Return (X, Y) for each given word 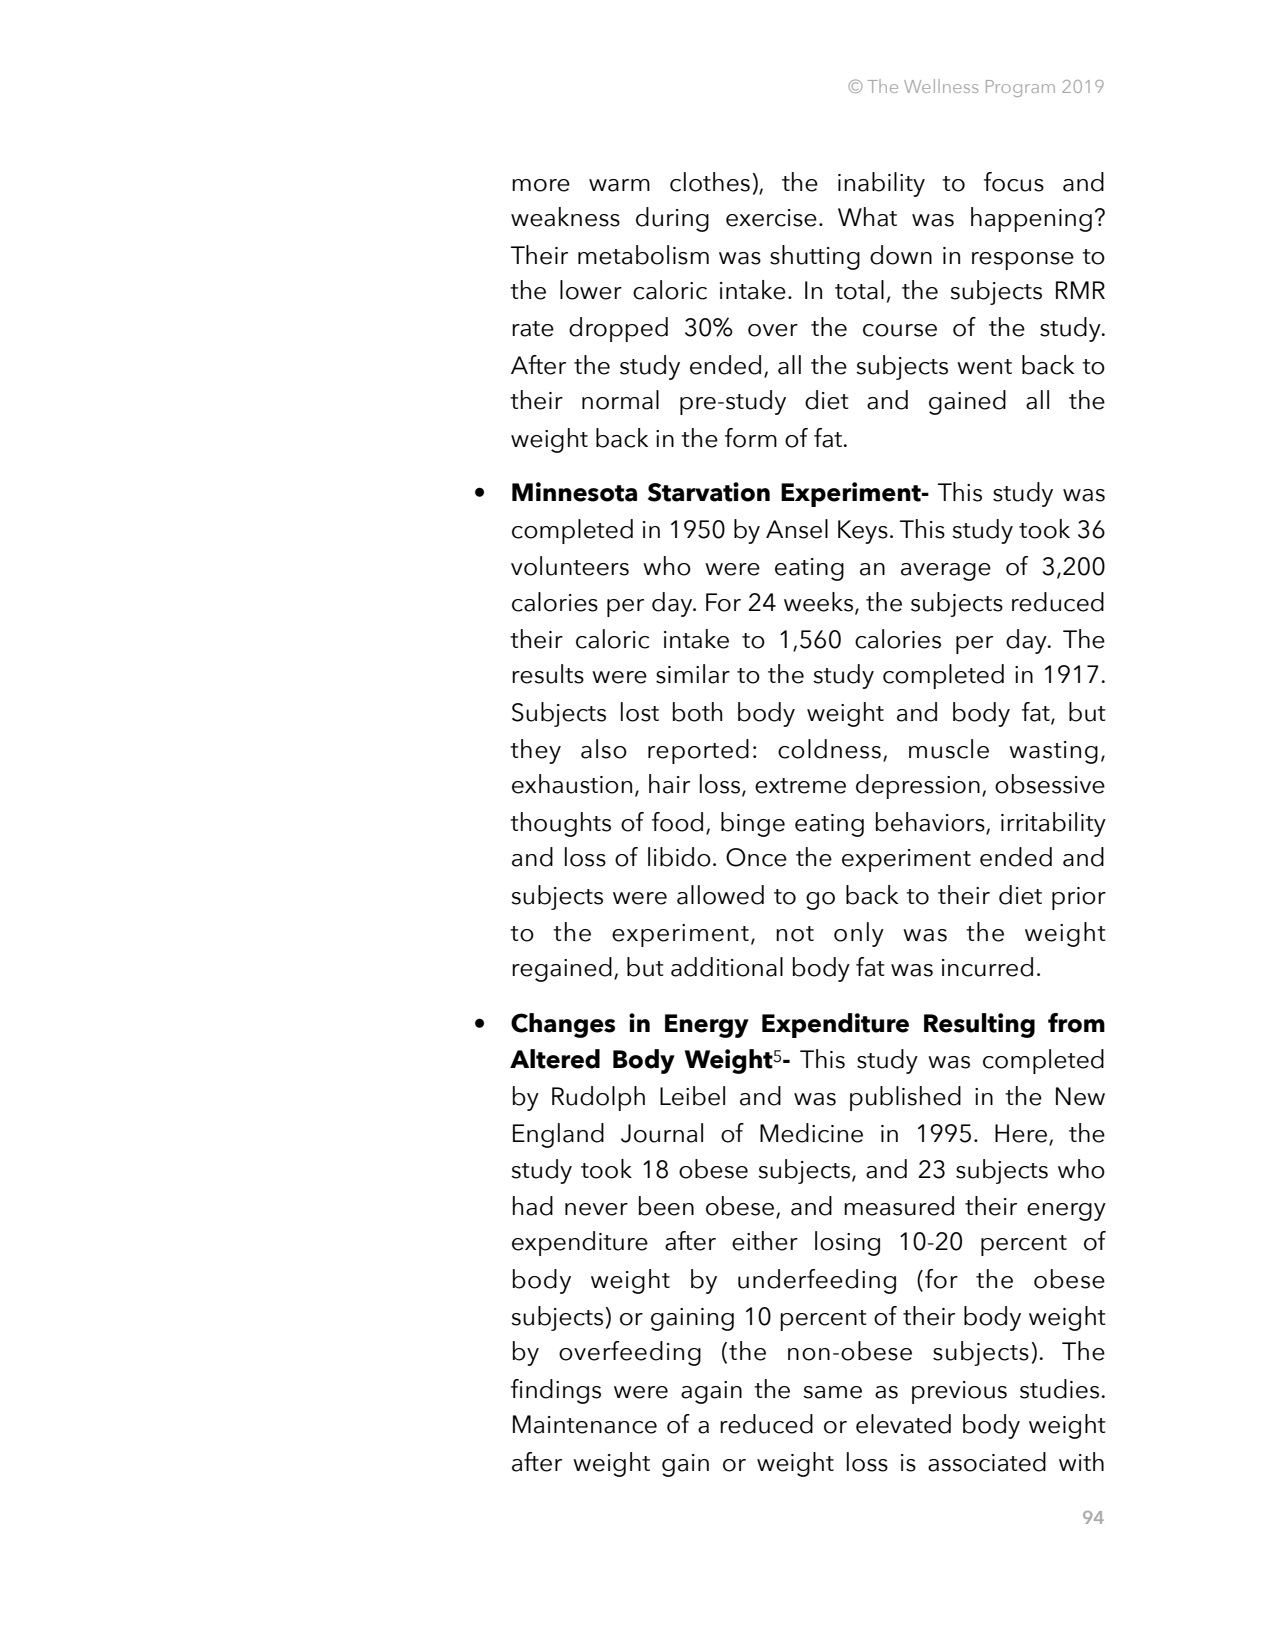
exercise (771, 218)
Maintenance (585, 1424)
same (832, 1392)
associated (987, 1462)
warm (619, 185)
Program (1020, 88)
